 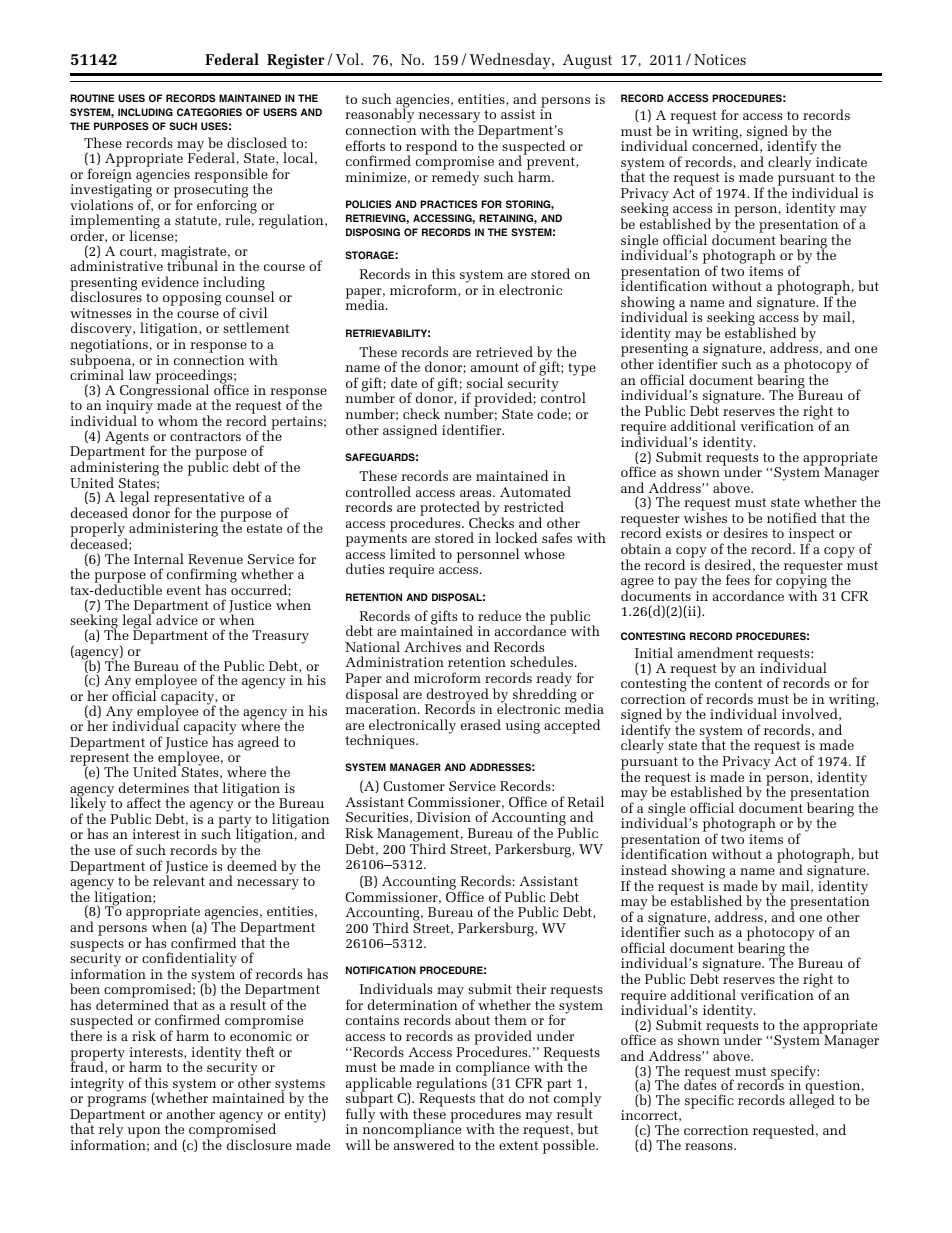 I want to click on fees, so click(x=738, y=579).
